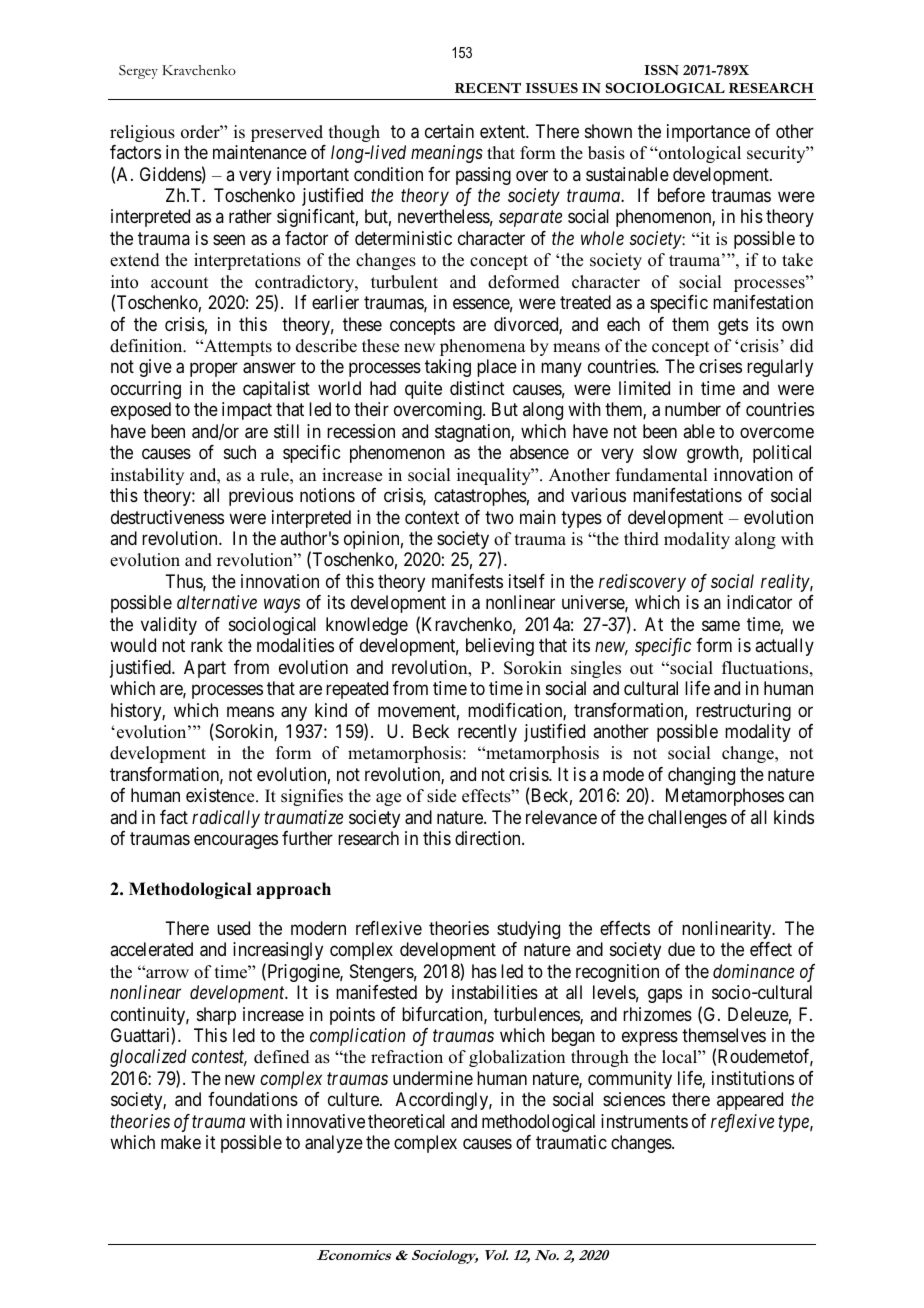  I want to click on such, so click(240, 452).
